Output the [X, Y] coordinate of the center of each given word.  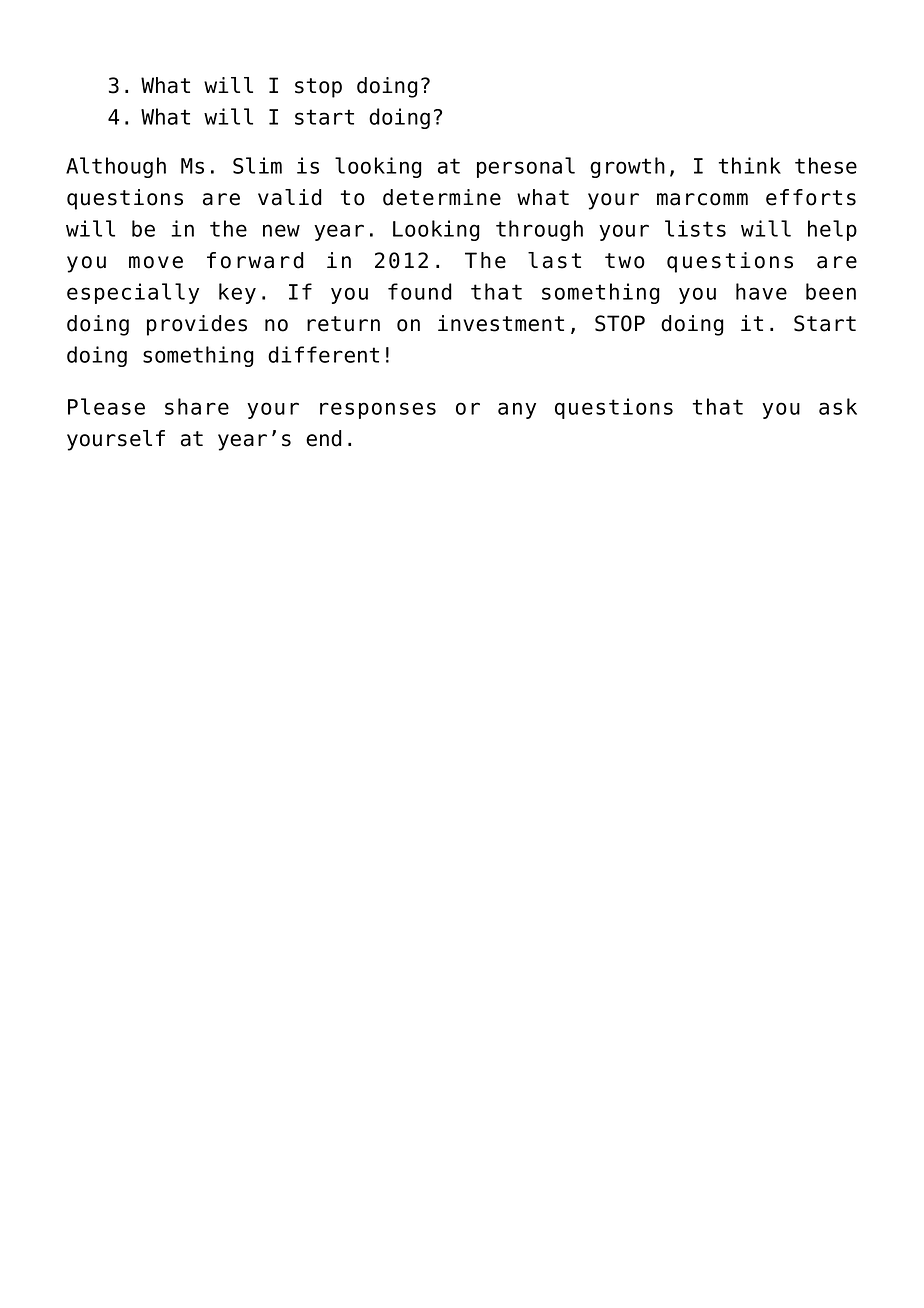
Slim [257, 165]
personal [526, 167]
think [749, 165]
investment [501, 323]
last [554, 260]
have [761, 291]
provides [197, 325]
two [625, 261]
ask [838, 406]
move [156, 262]
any [517, 410]
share [197, 406]
